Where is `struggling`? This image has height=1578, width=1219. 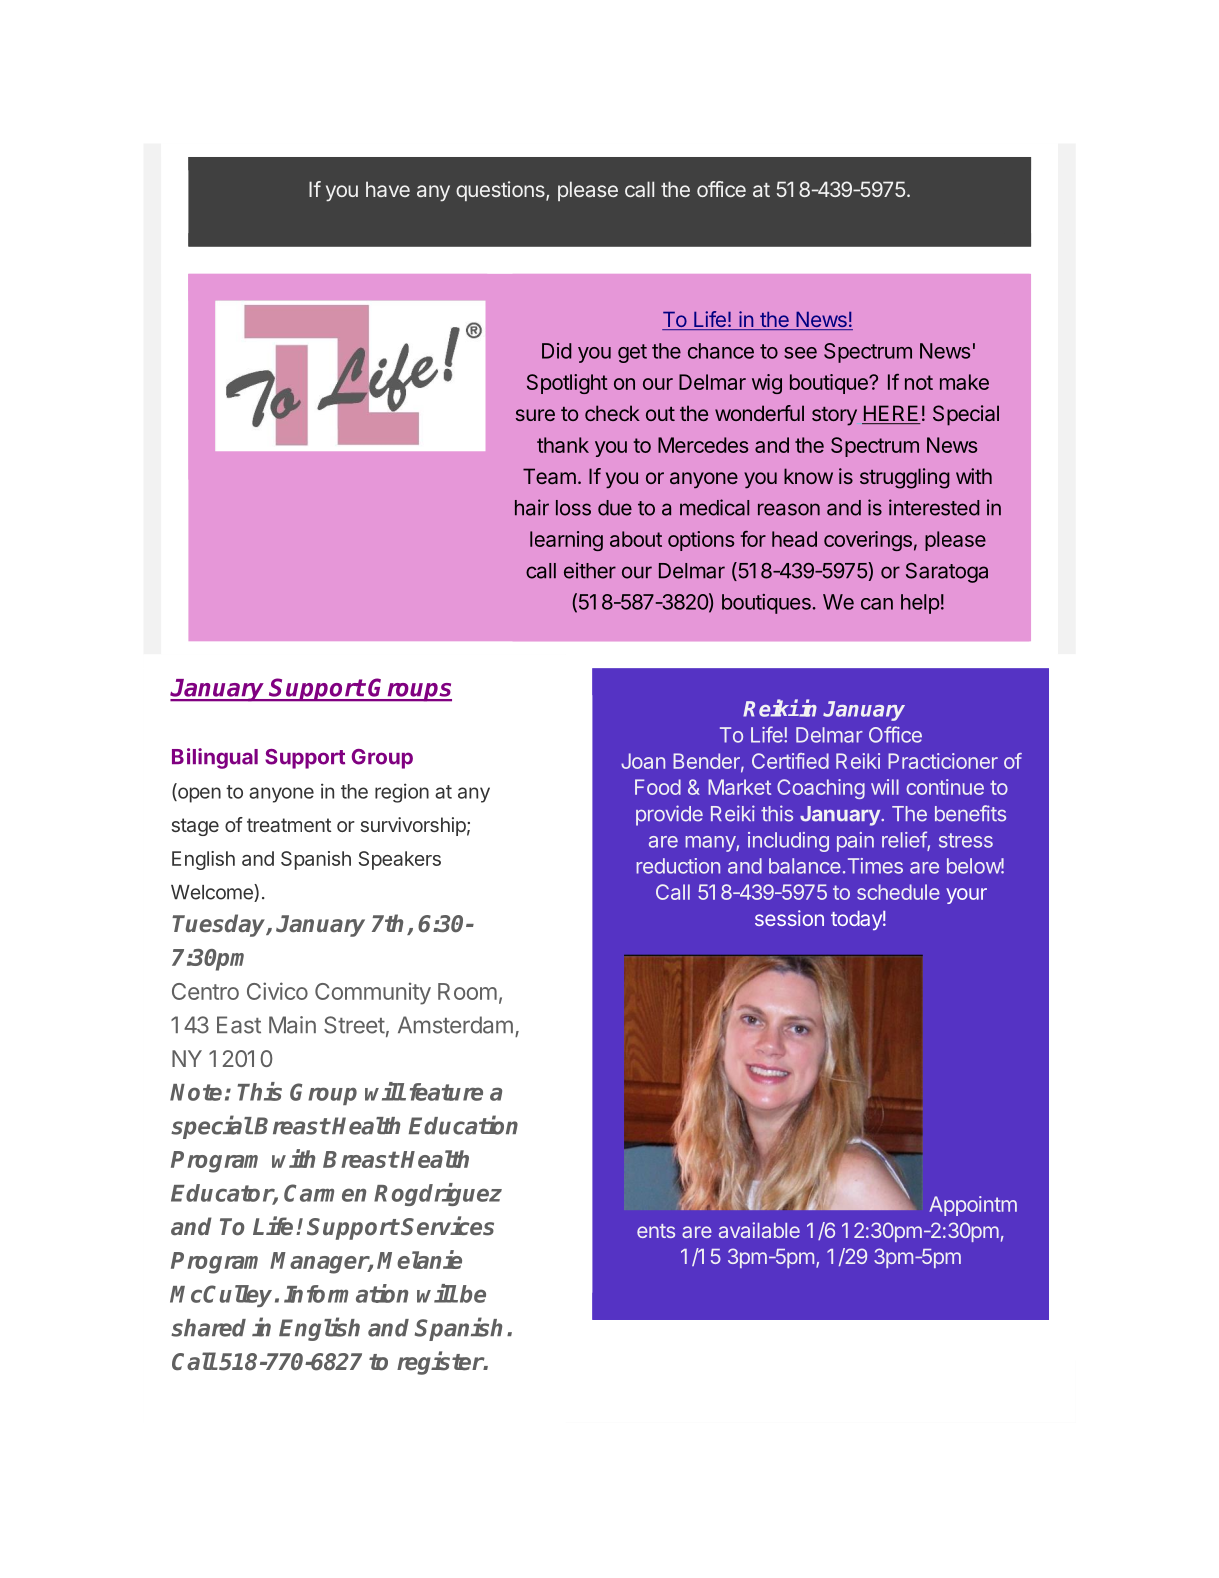 struggling is located at coordinates (905, 478).
